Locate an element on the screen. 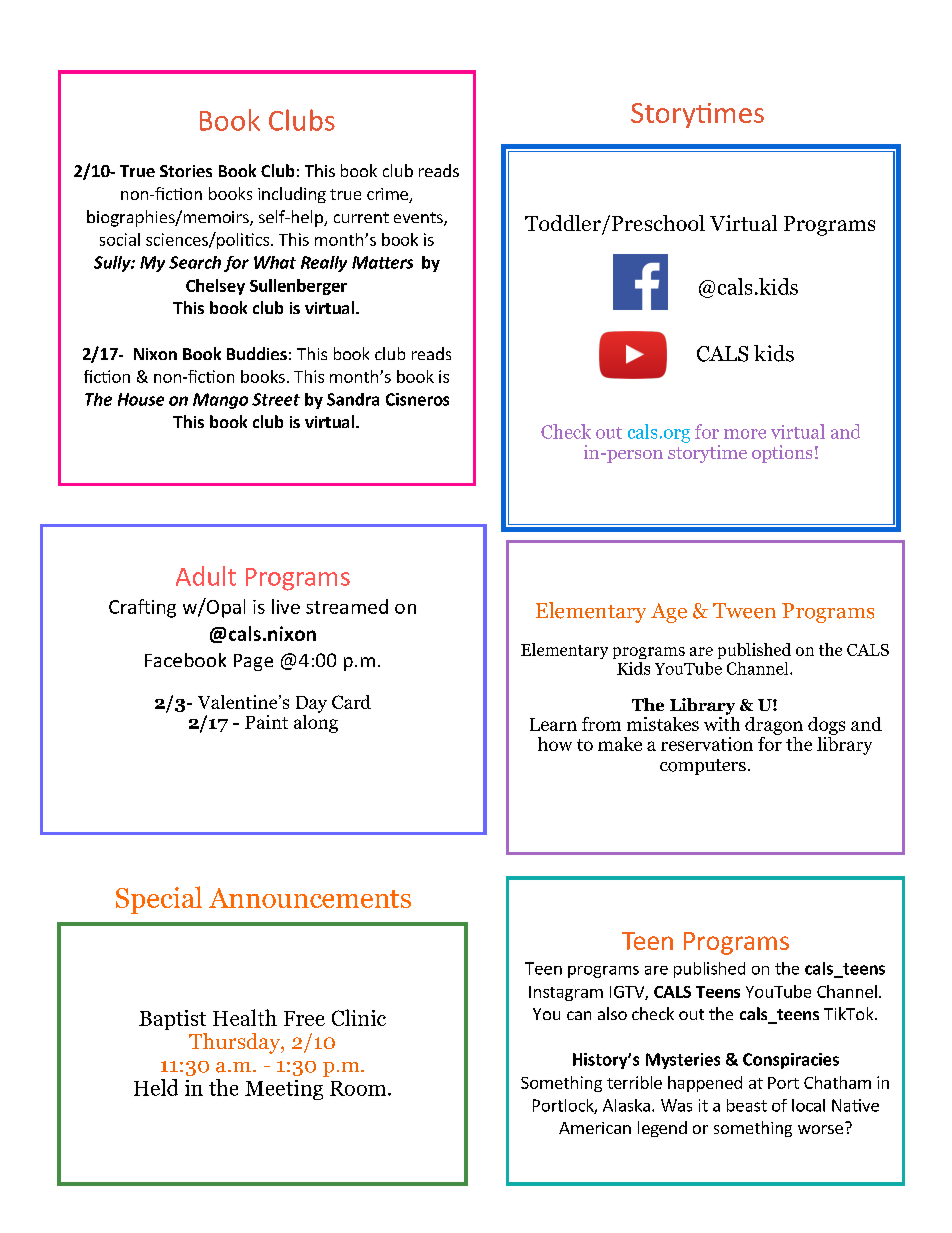 This screenshot has width=952, height=1233. beast is located at coordinates (747, 1105).
